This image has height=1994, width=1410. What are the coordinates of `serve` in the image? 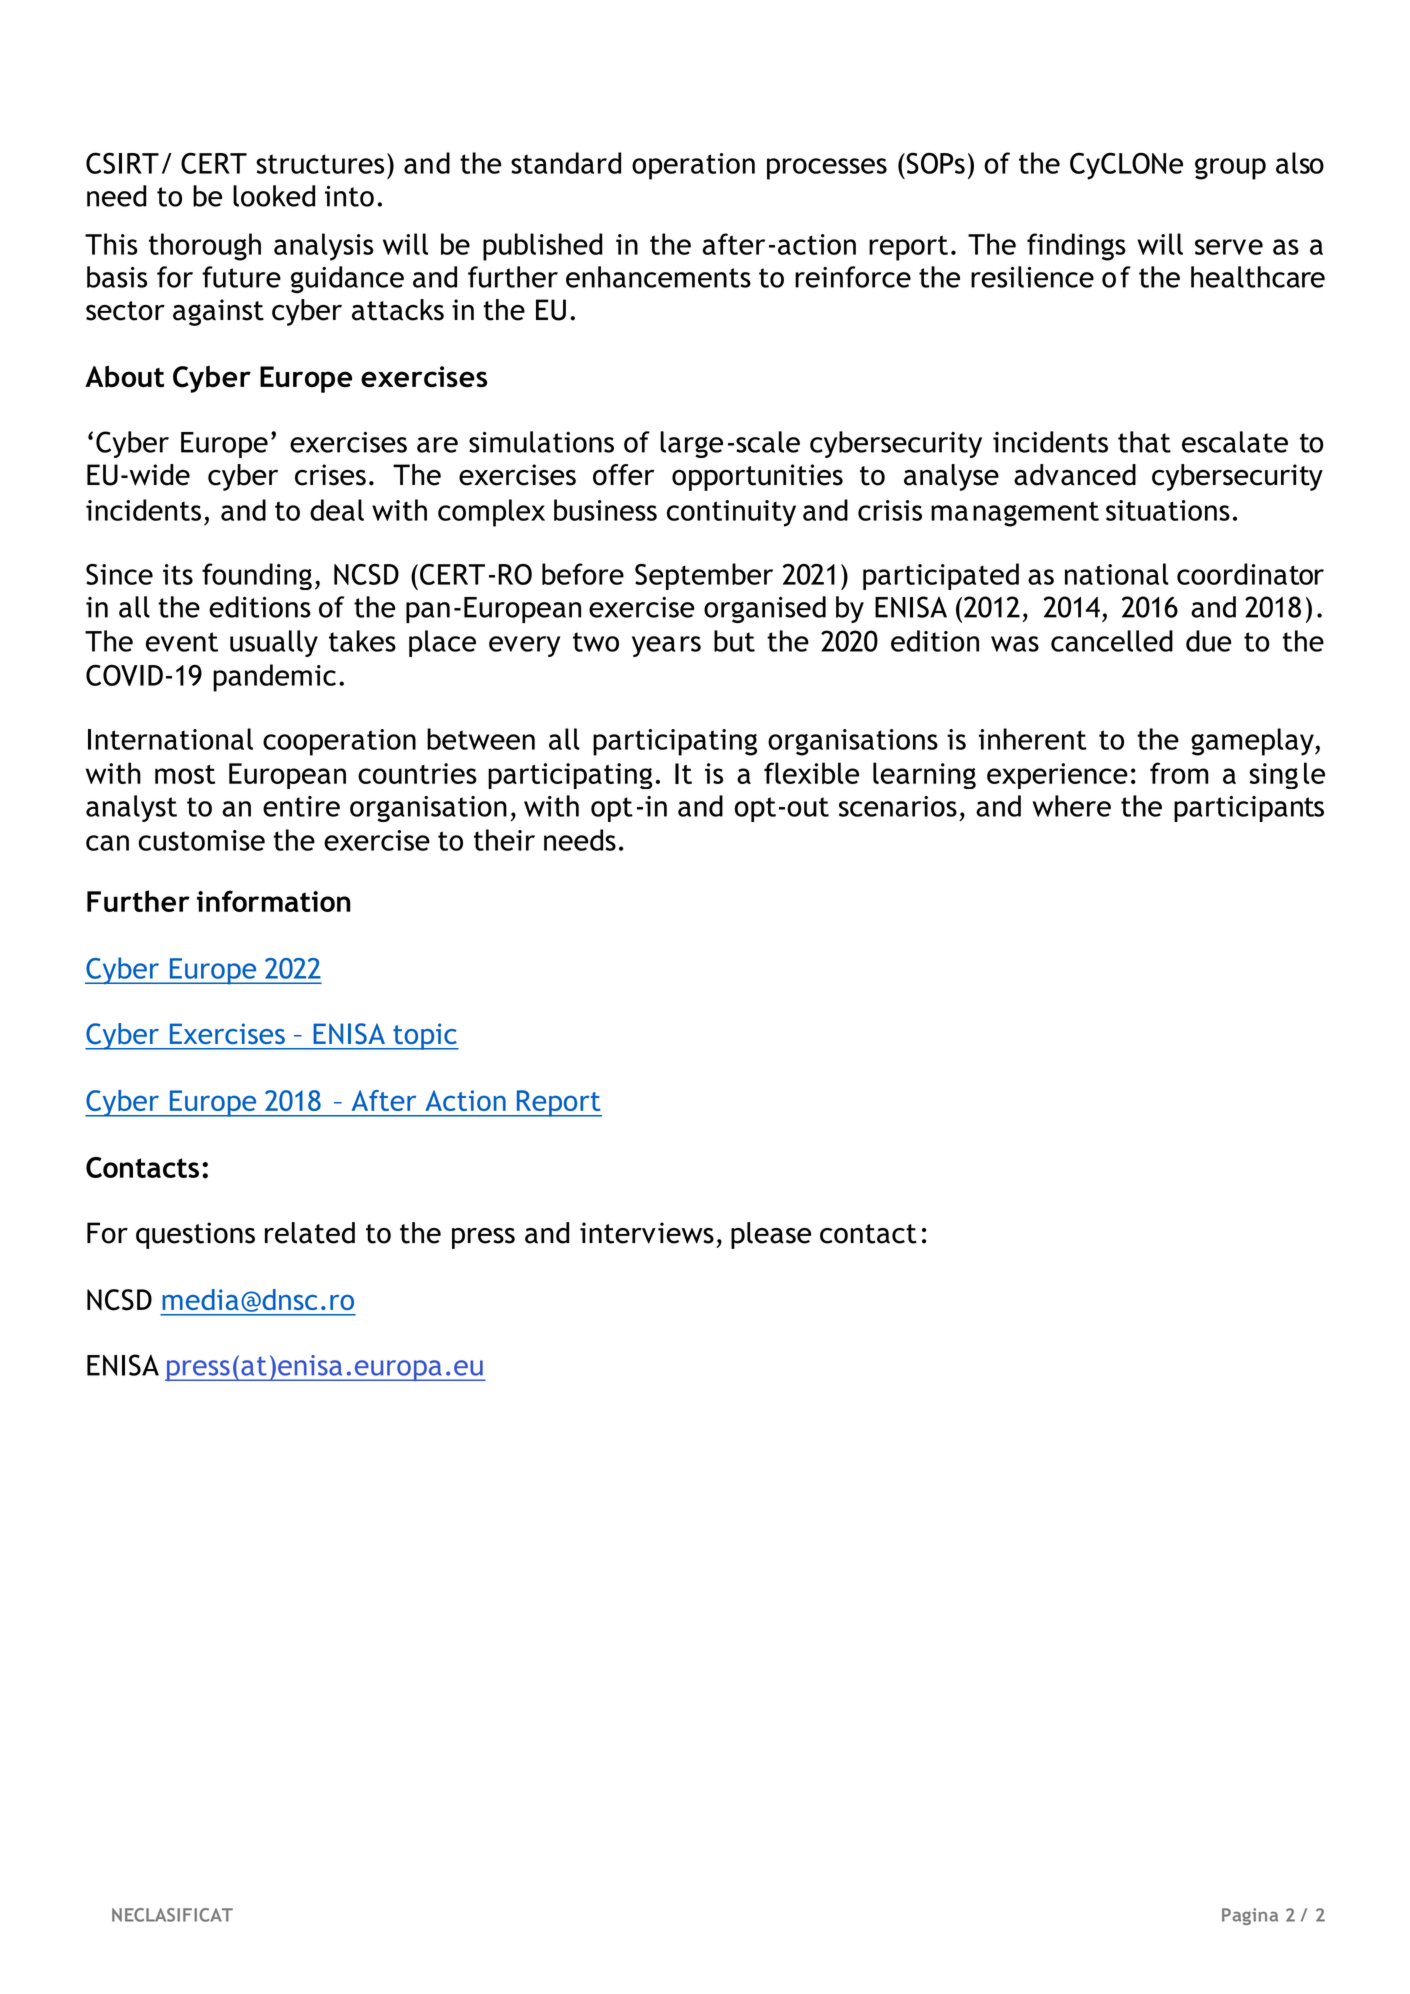 It's located at (1229, 247).
